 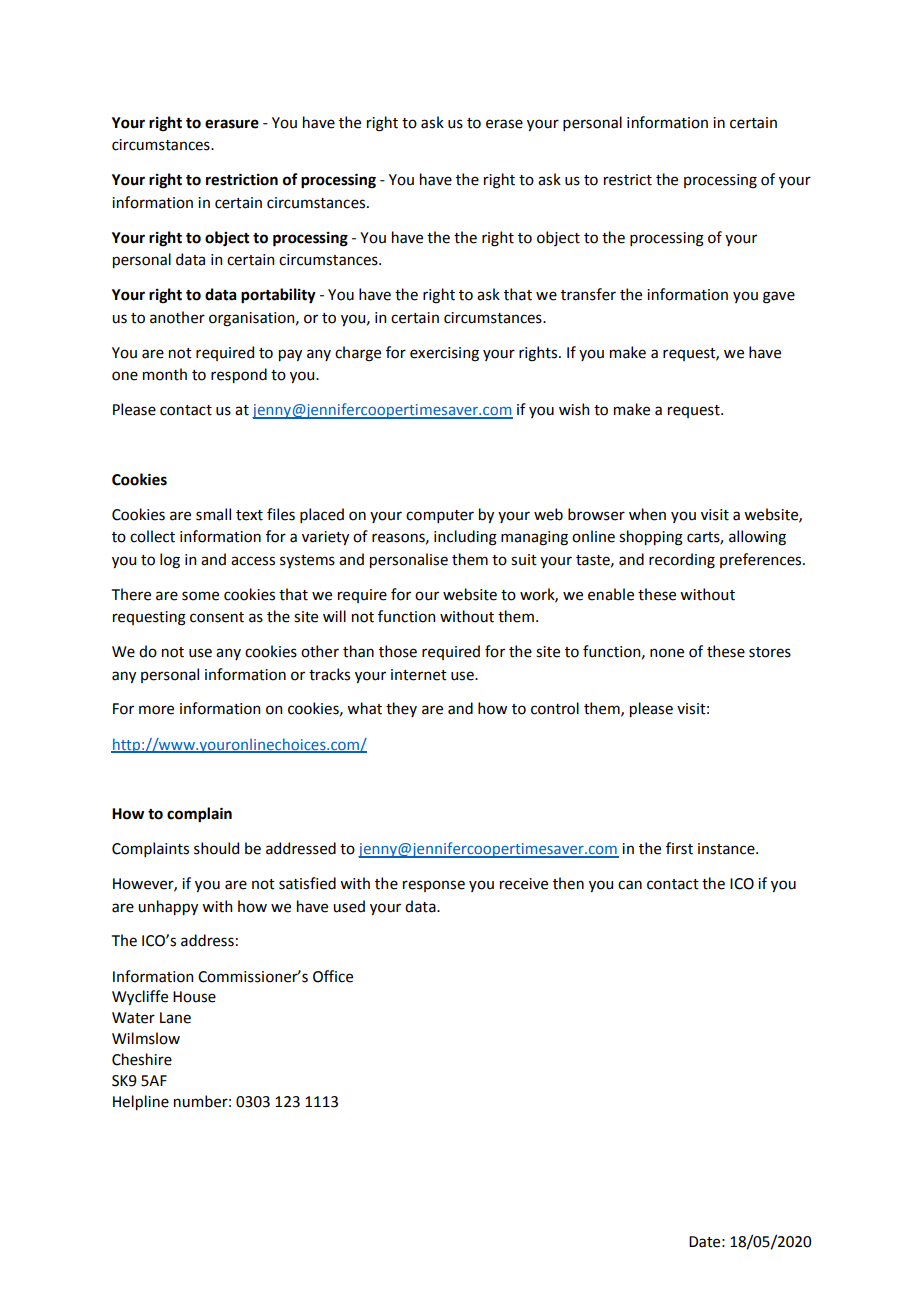 What do you see at coordinates (647, 514) in the document?
I see `when` at bounding box center [647, 514].
